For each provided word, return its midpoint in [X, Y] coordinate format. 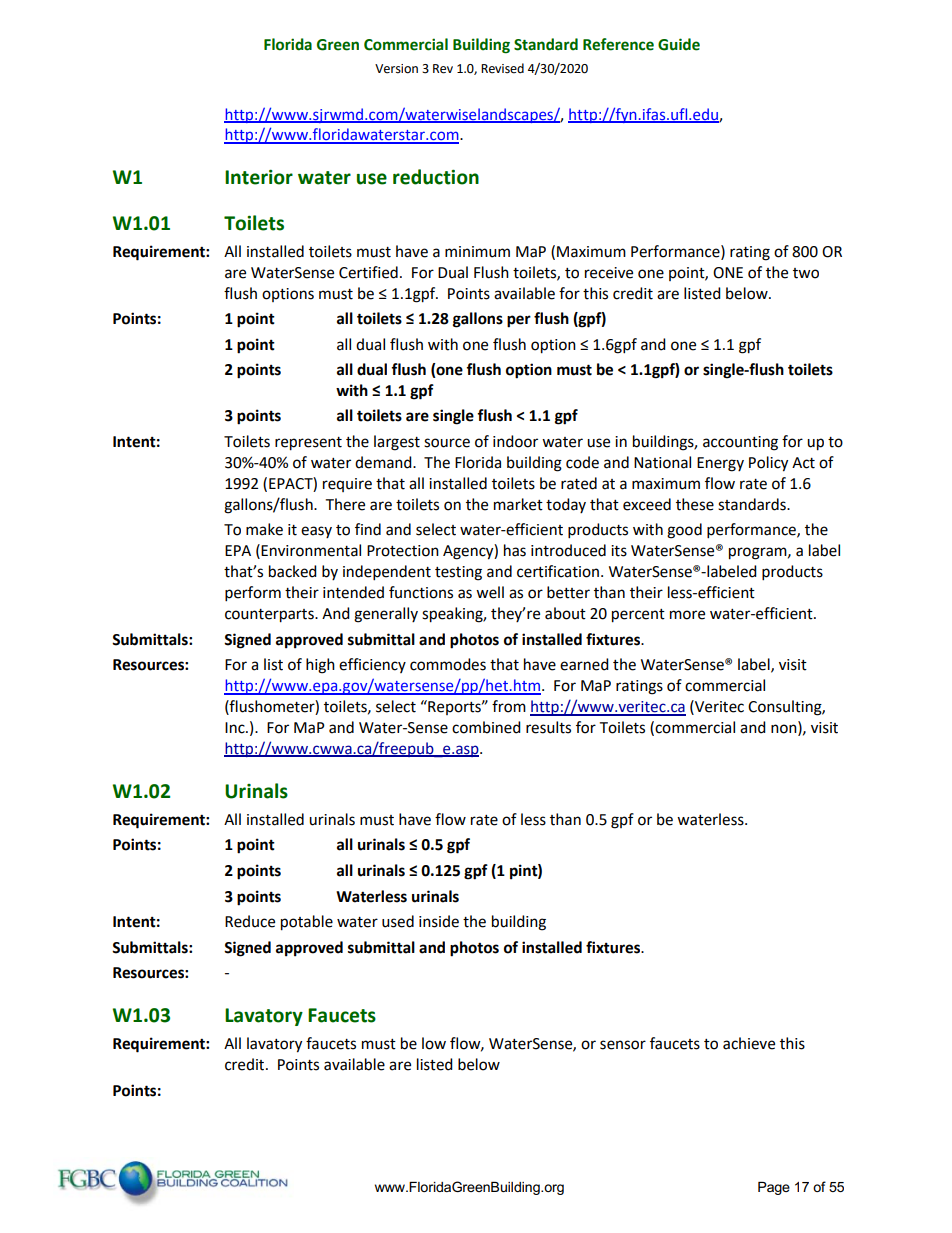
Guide [679, 44]
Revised [502, 68]
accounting [740, 443]
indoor [515, 441]
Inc [236, 728]
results [548, 727]
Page [774, 1188]
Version [396, 69]
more [687, 615]
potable [307, 923]
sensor [623, 1045]
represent [308, 444]
